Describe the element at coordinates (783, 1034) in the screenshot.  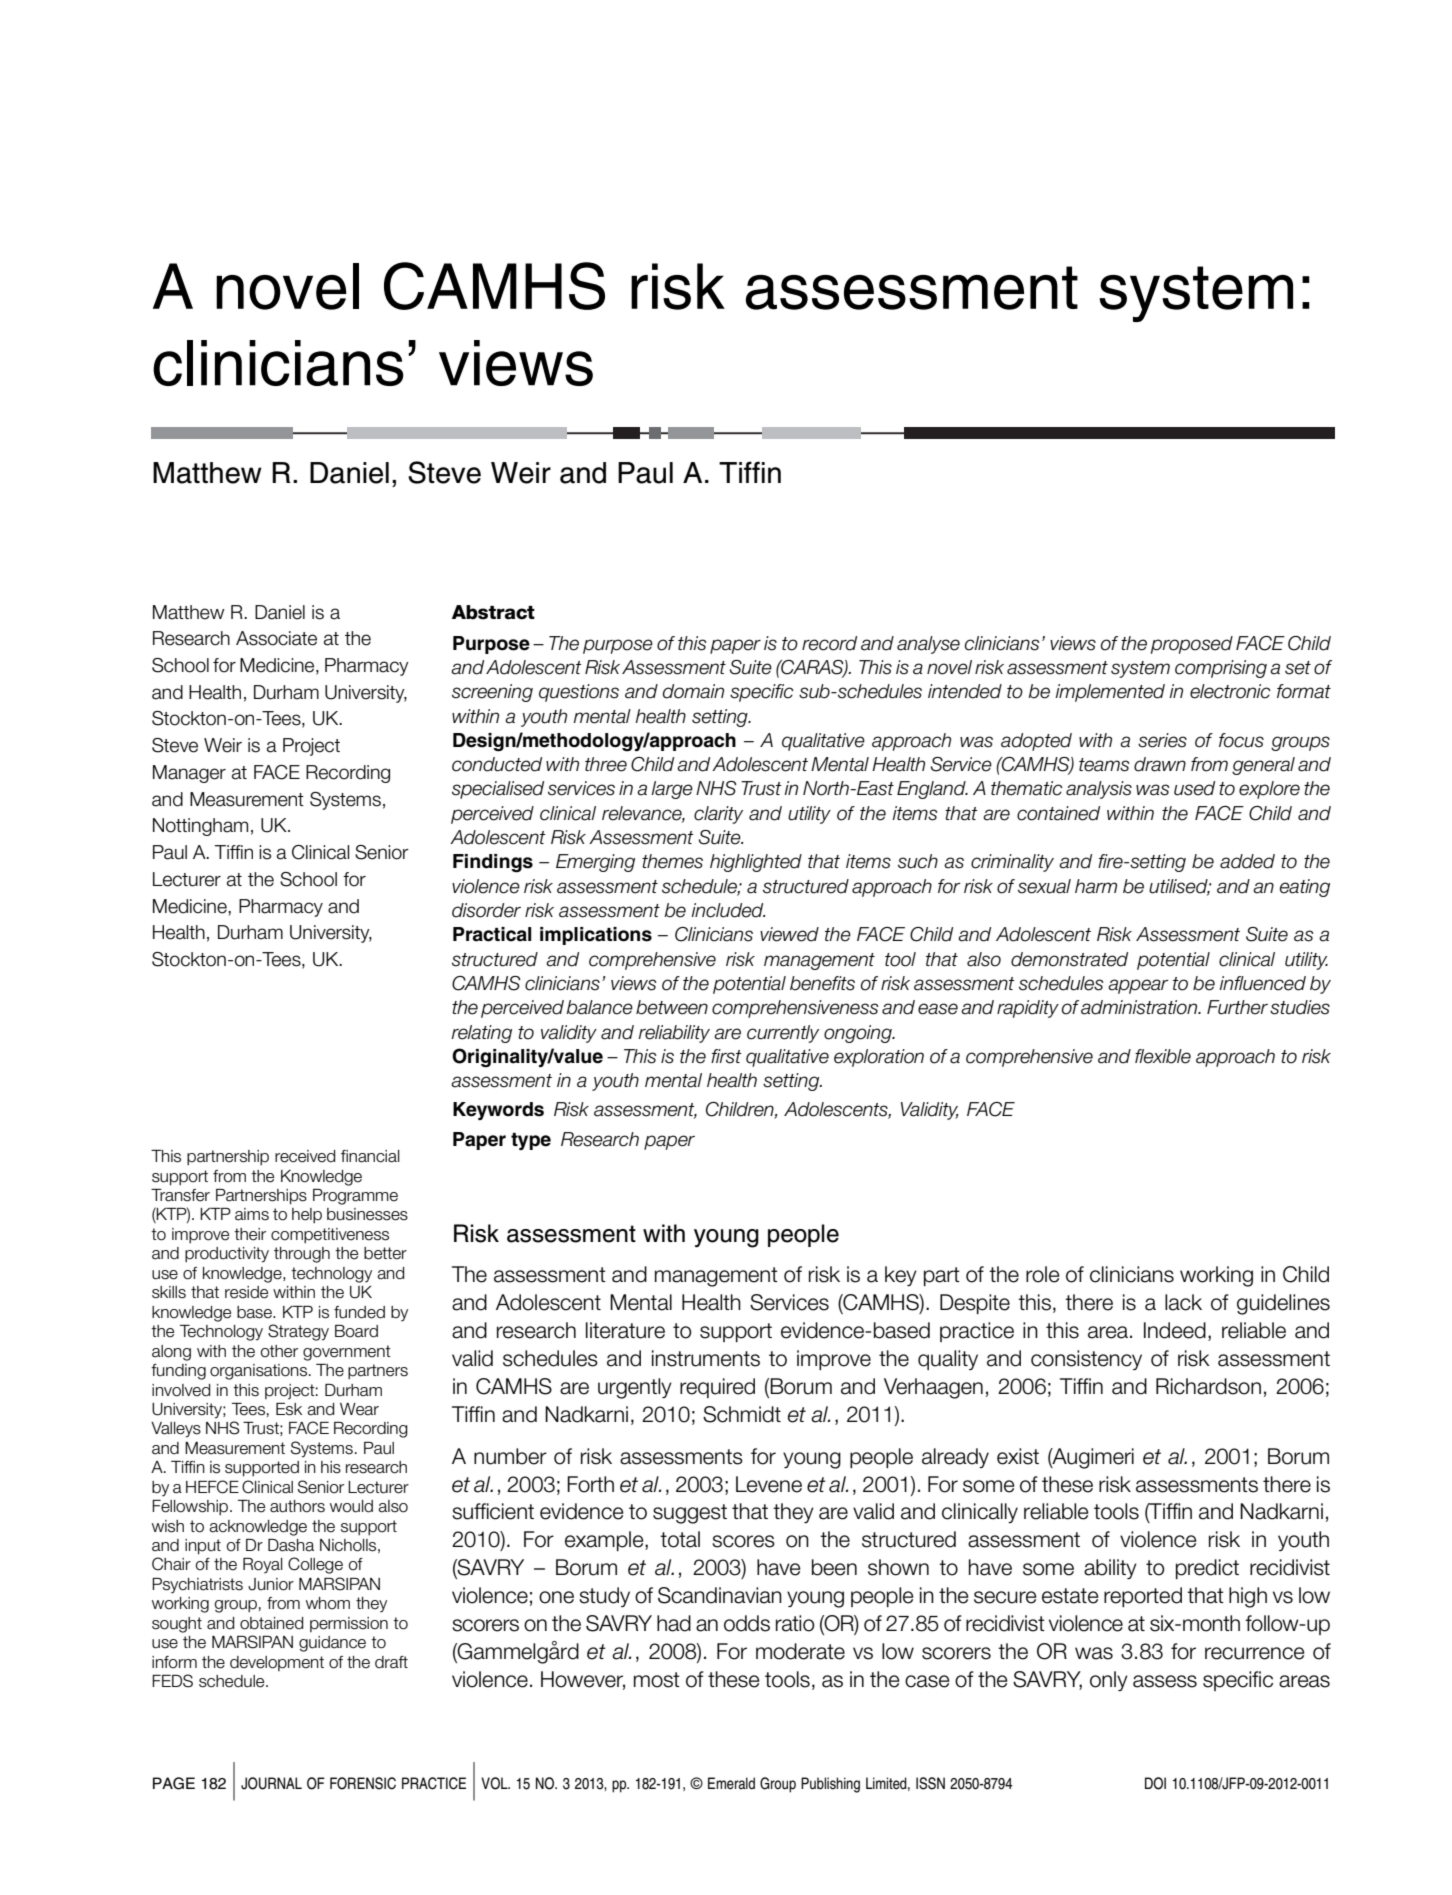
I see `currently` at that location.
